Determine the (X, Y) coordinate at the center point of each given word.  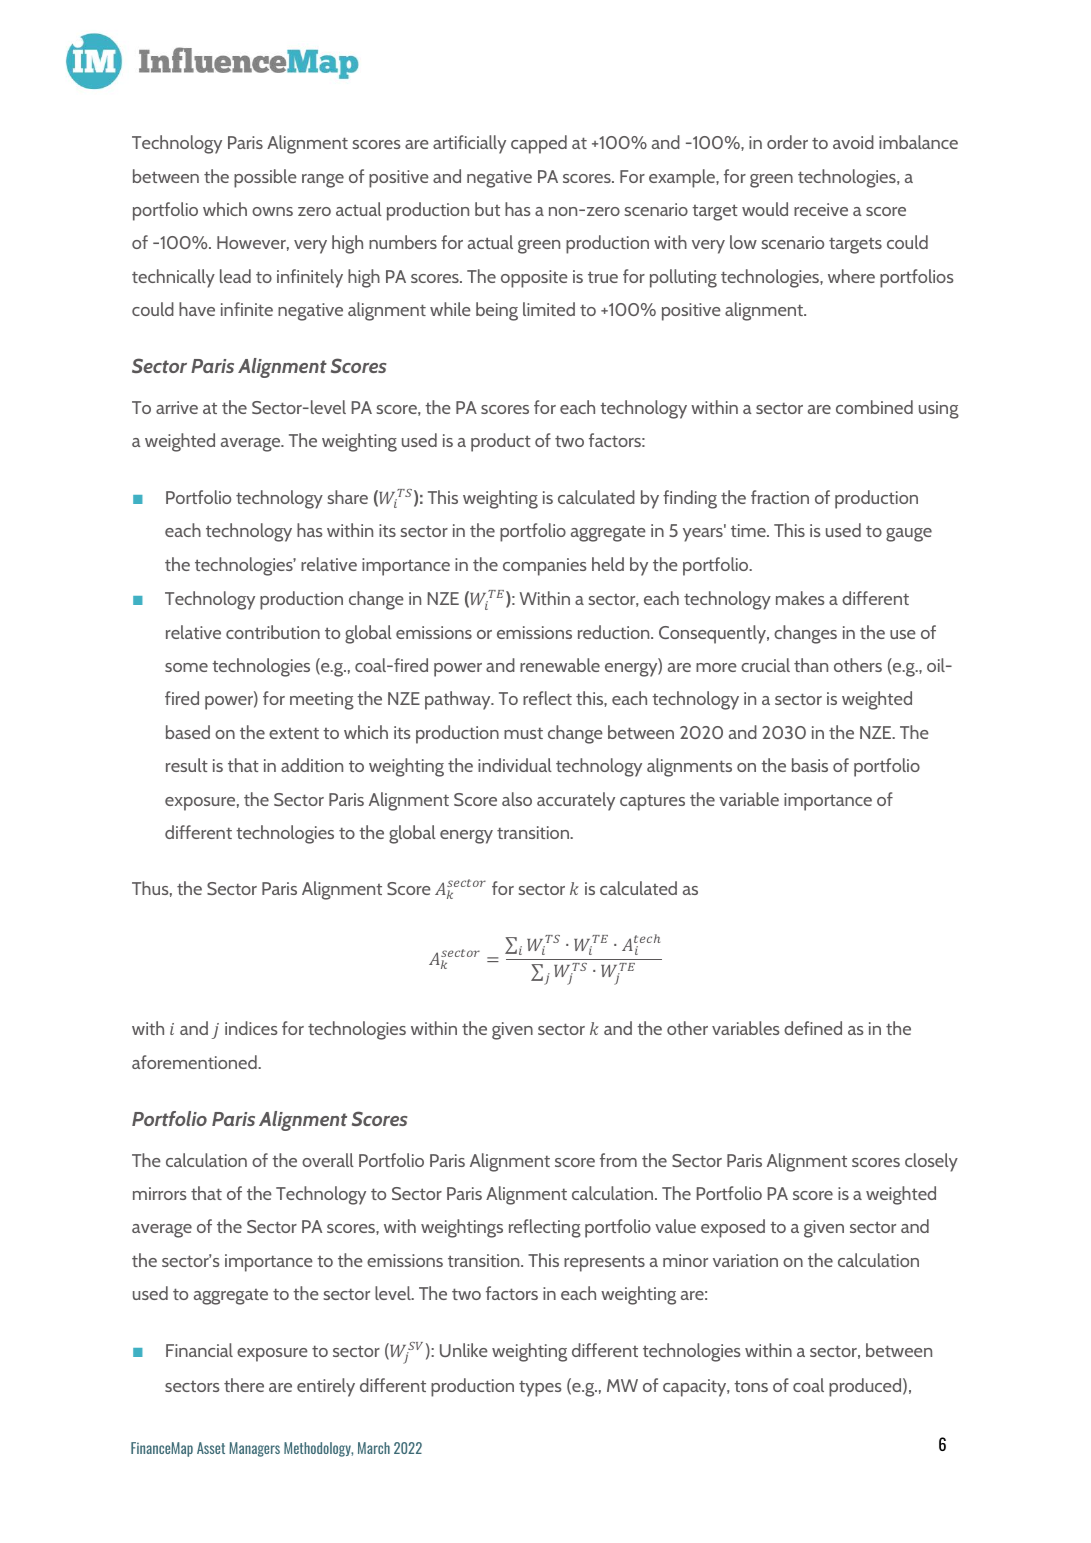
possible (265, 178)
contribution (273, 632)
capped (539, 144)
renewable (560, 665)
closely (931, 1162)
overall (328, 1160)
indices (251, 1028)
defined (813, 1028)
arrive (177, 407)
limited (549, 309)
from (618, 1160)
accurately (576, 801)
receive (821, 209)
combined (874, 407)
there (244, 1385)
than (811, 665)
